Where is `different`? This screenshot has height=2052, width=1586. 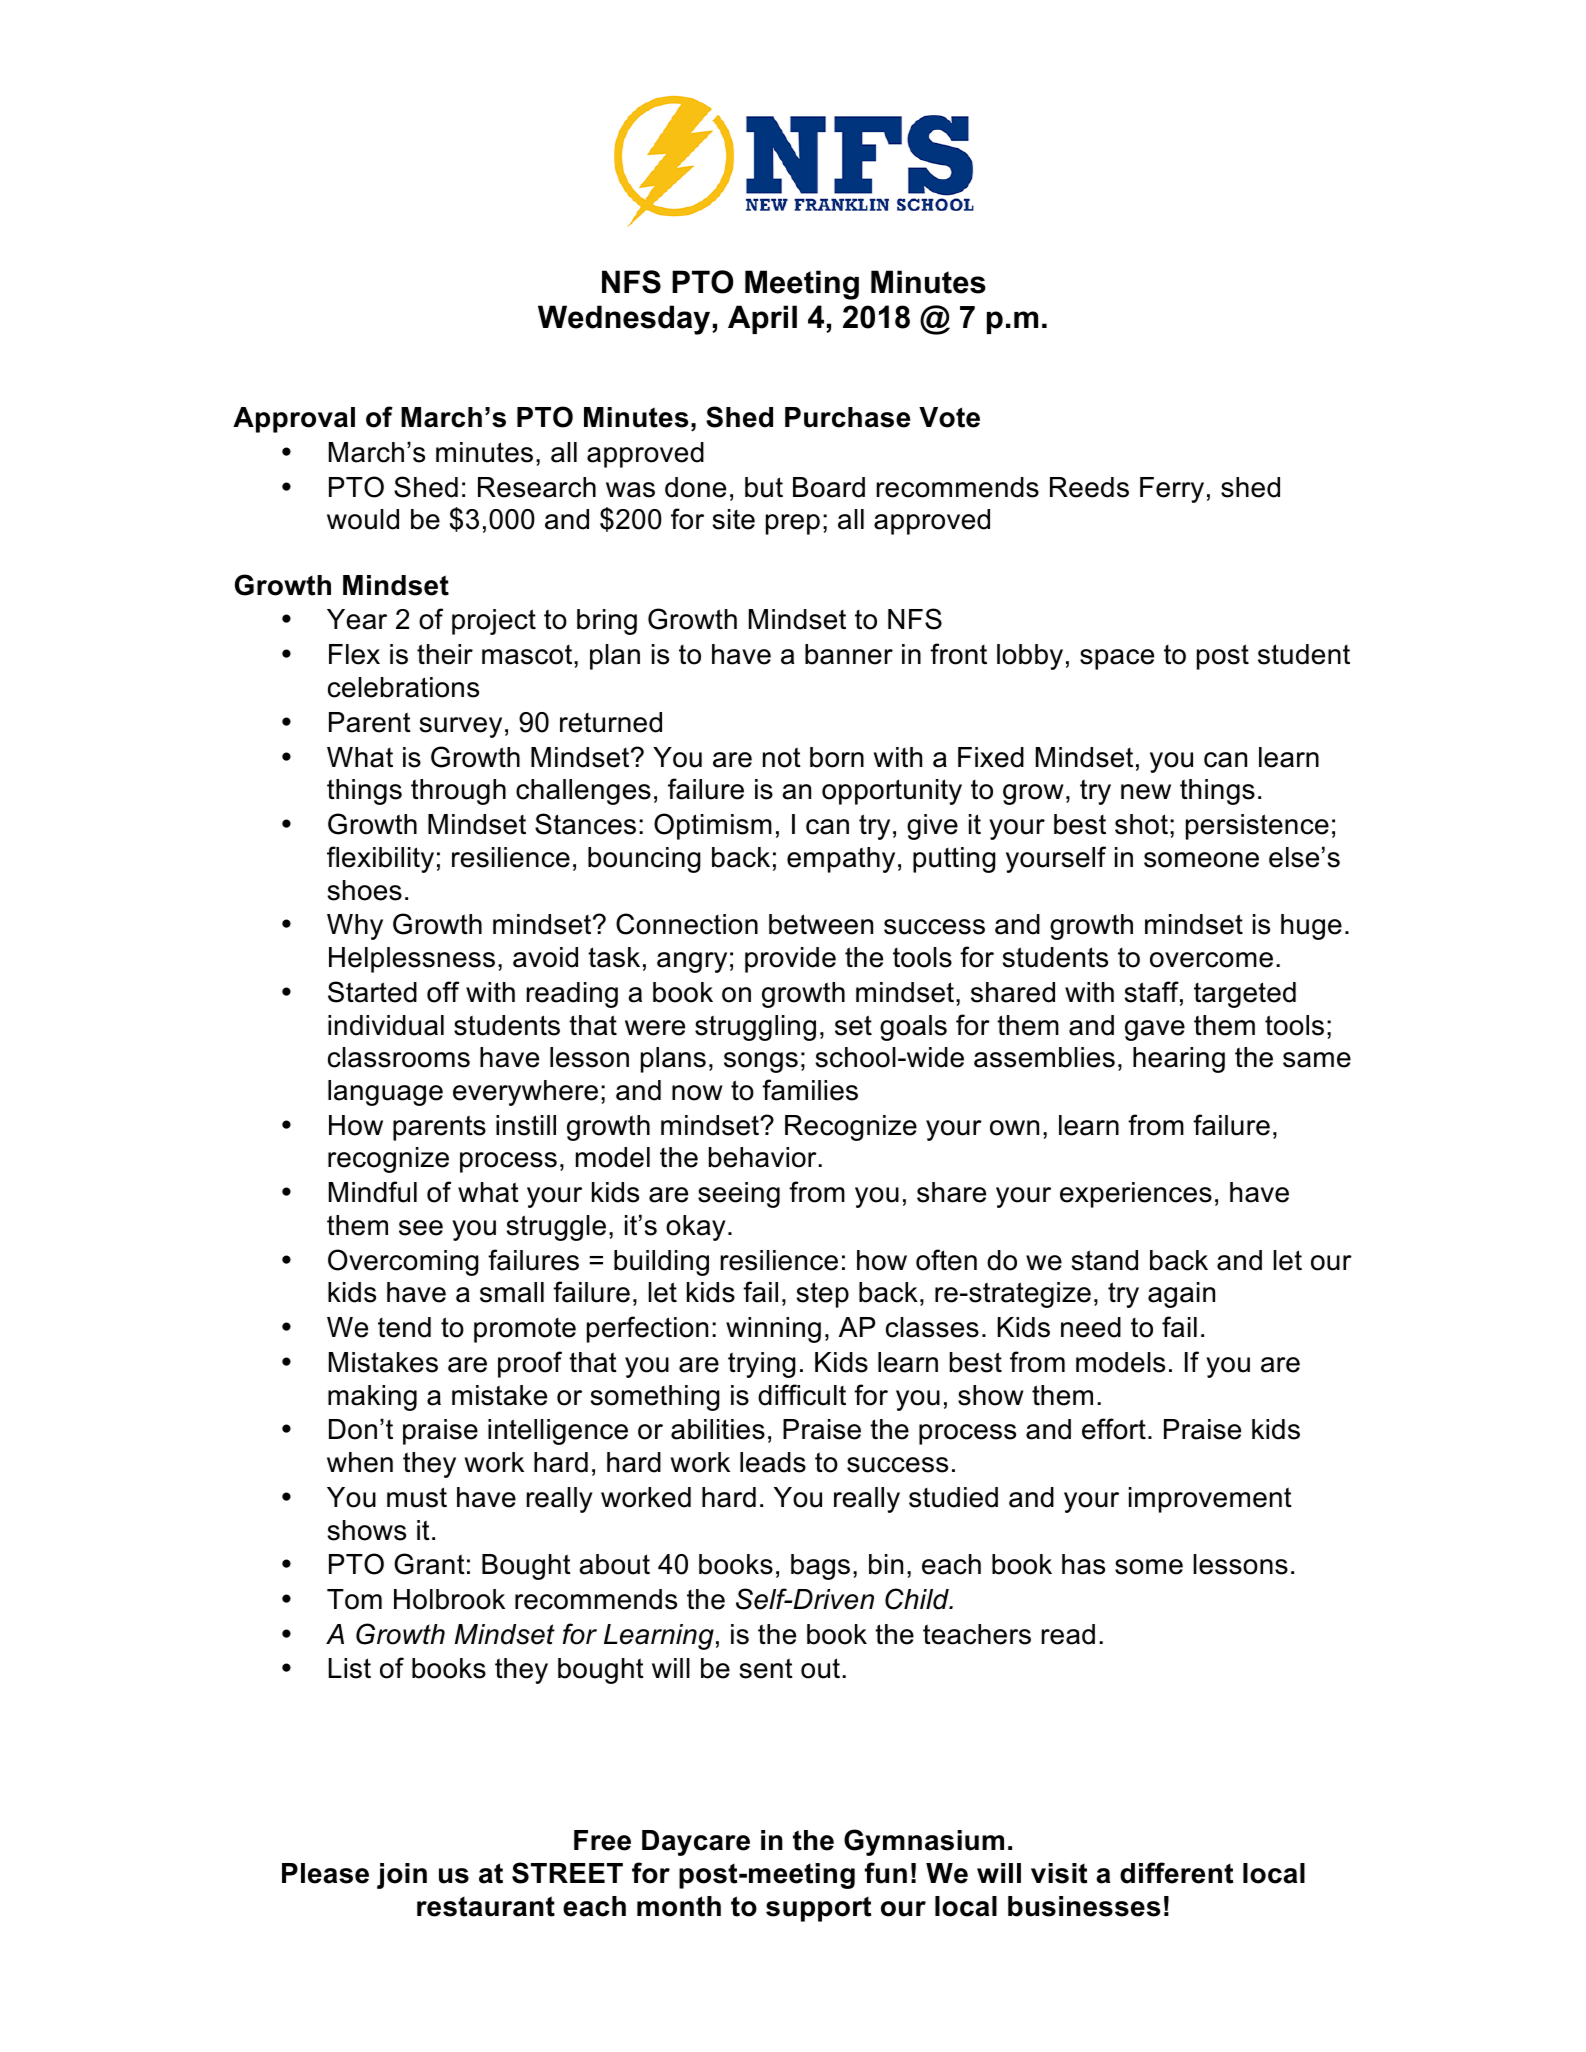
different is located at coordinates (1176, 1873).
